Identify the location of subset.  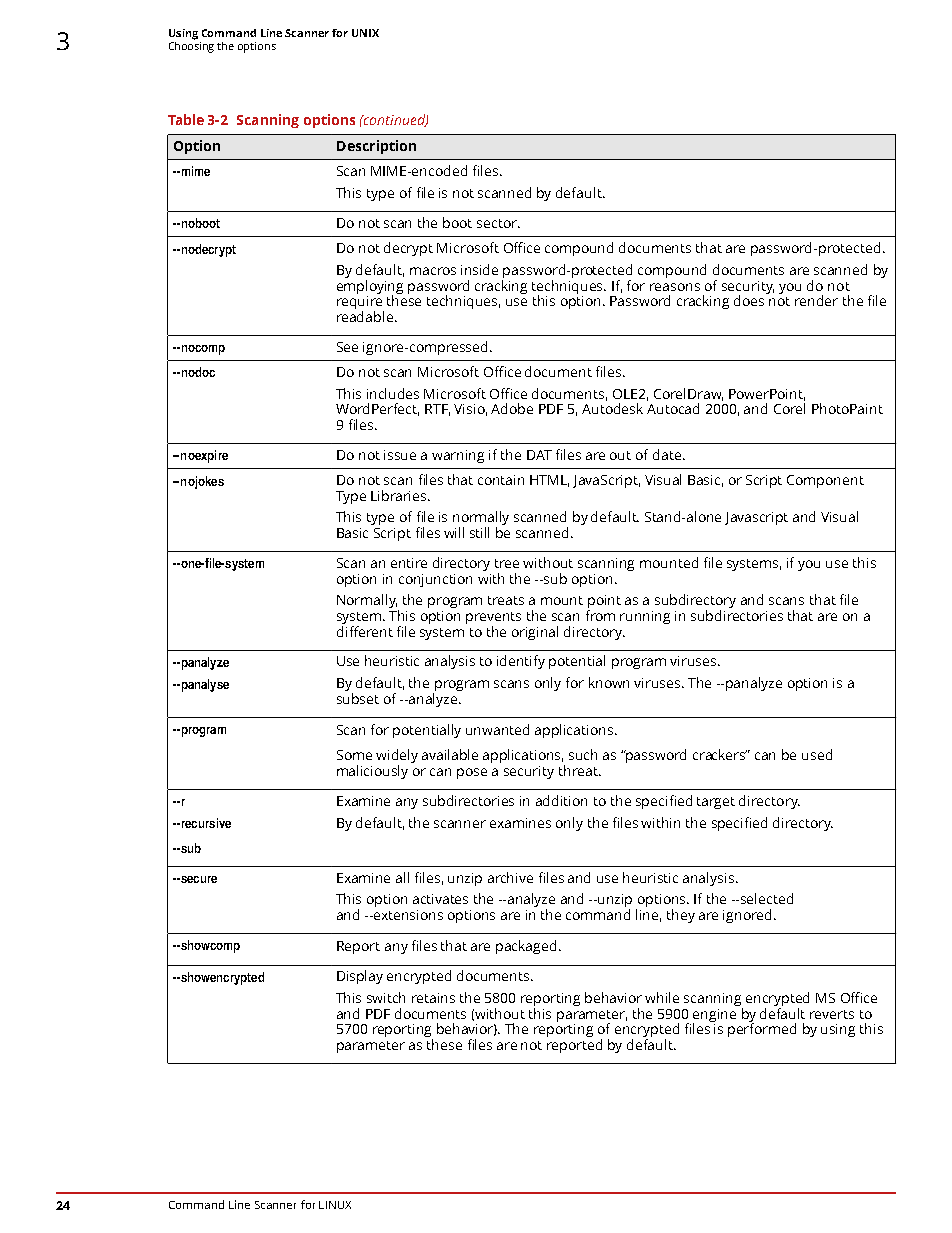
(358, 698).
